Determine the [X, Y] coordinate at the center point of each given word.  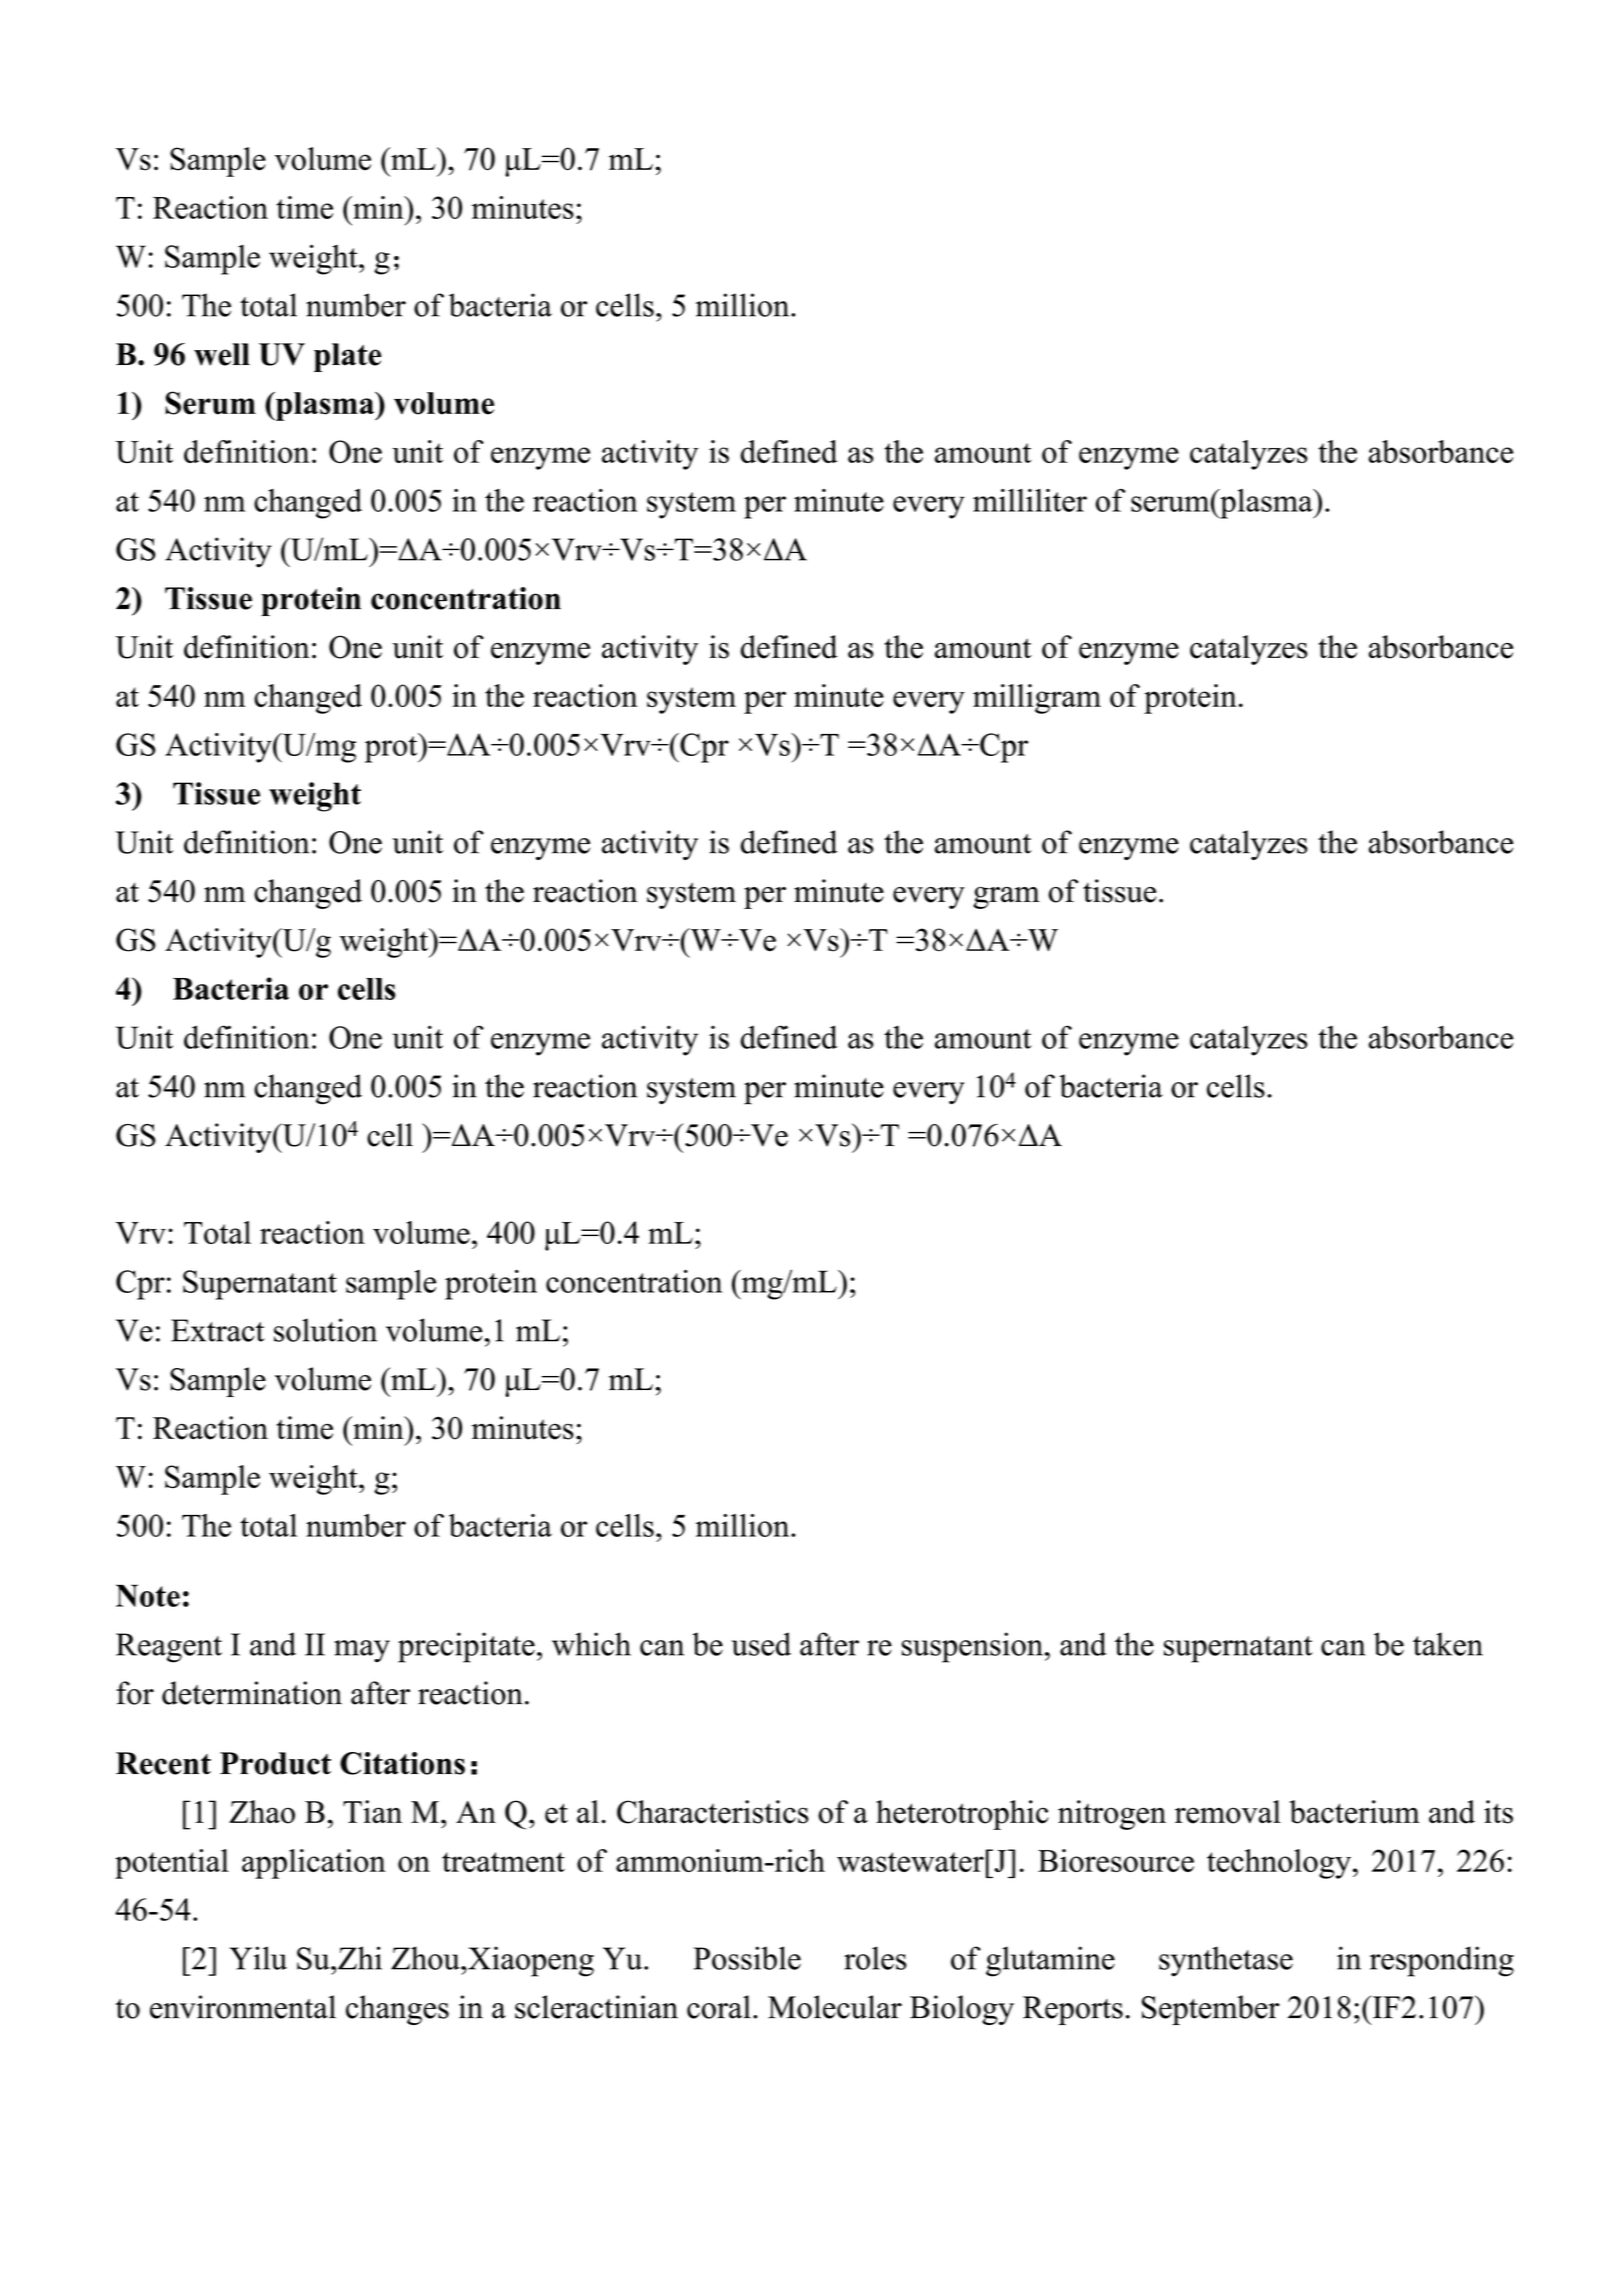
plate [347, 357]
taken [1448, 1644]
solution [325, 1330]
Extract [218, 1330]
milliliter [1030, 500]
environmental [243, 2007]
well [222, 354]
